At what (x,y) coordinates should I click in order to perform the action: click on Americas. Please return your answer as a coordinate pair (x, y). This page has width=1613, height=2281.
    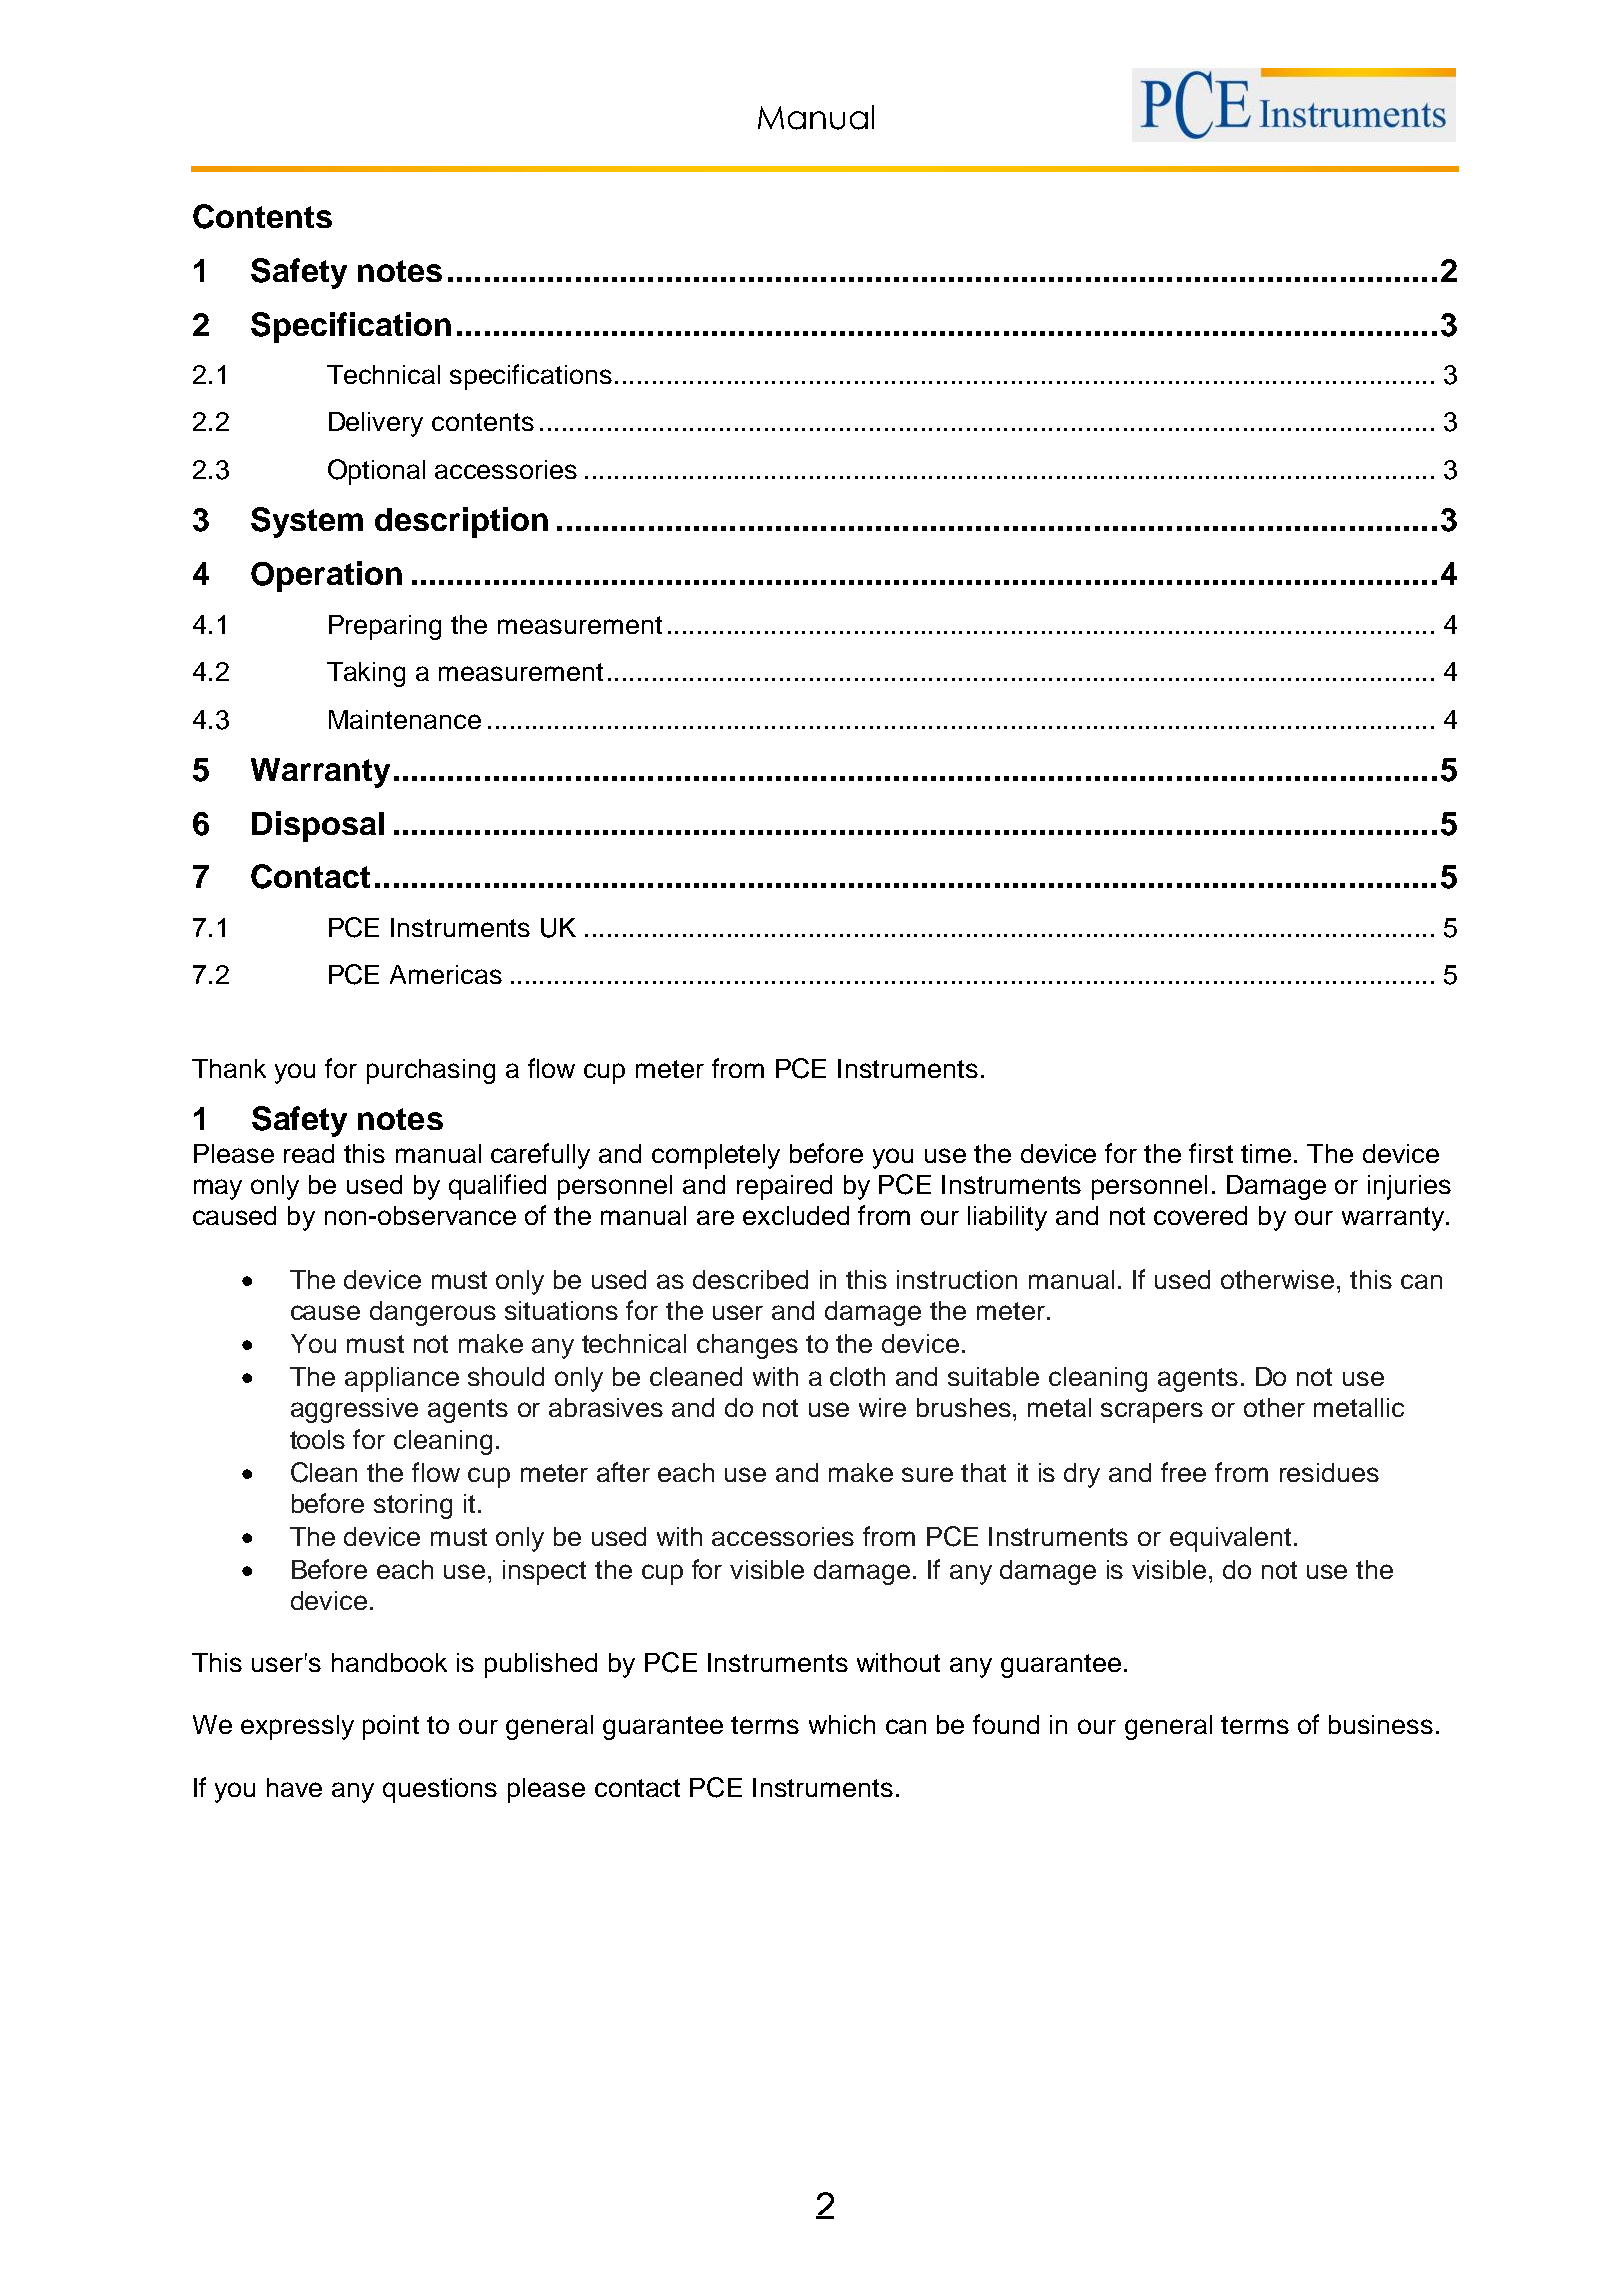
    Looking at the image, I should click on (446, 974).
